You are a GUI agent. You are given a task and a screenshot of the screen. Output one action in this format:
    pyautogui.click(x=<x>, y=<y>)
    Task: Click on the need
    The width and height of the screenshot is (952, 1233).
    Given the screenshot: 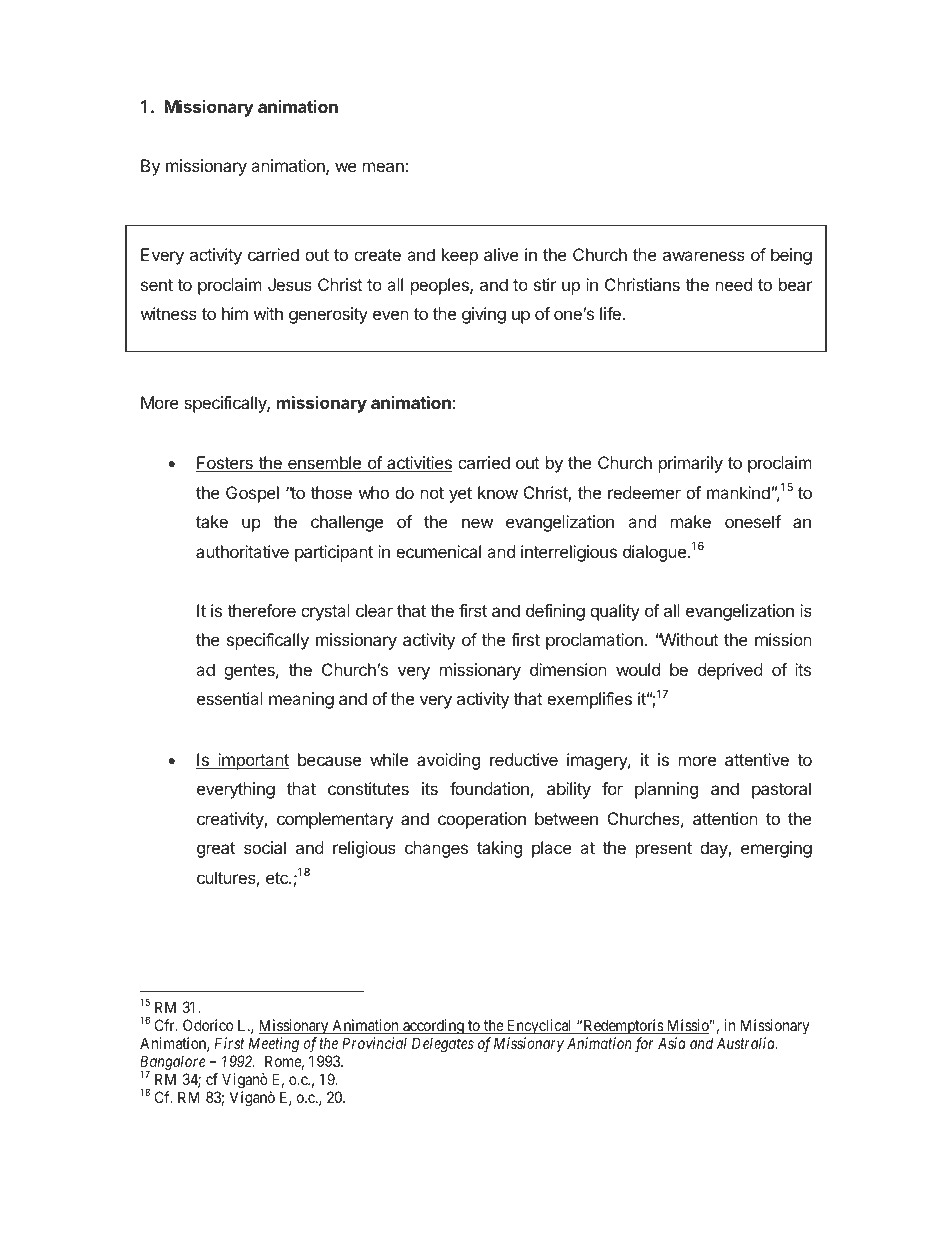 What is the action you would take?
    pyautogui.click(x=734, y=284)
